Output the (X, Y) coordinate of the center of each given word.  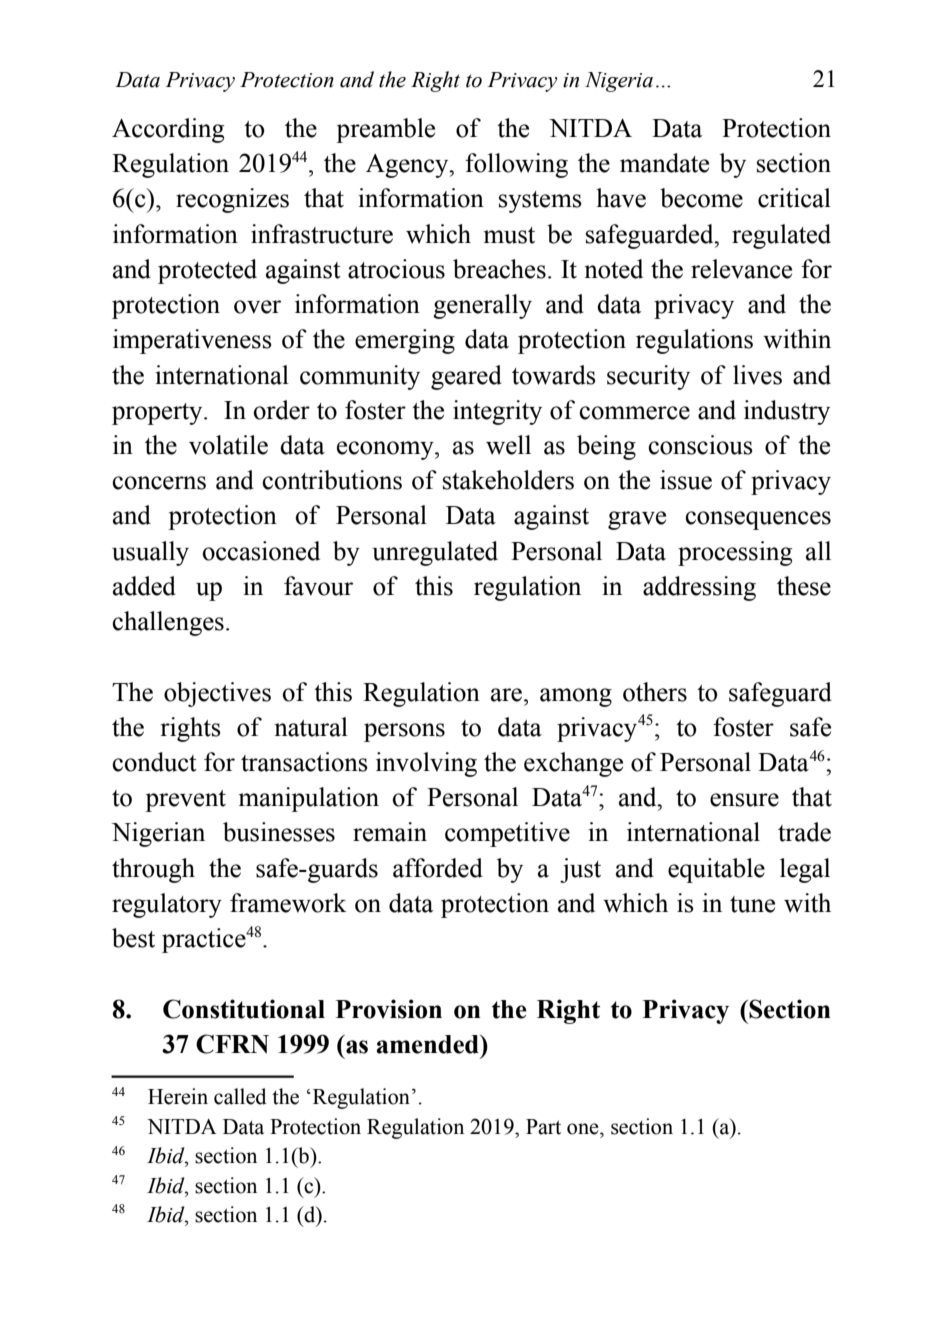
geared (466, 377)
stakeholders (508, 480)
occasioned (261, 551)
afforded (438, 868)
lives (757, 375)
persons (404, 732)
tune (752, 904)
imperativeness (192, 341)
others (655, 692)
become (701, 198)
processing (735, 553)
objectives (217, 694)
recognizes (232, 200)
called (240, 1096)
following (516, 165)
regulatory (167, 905)
